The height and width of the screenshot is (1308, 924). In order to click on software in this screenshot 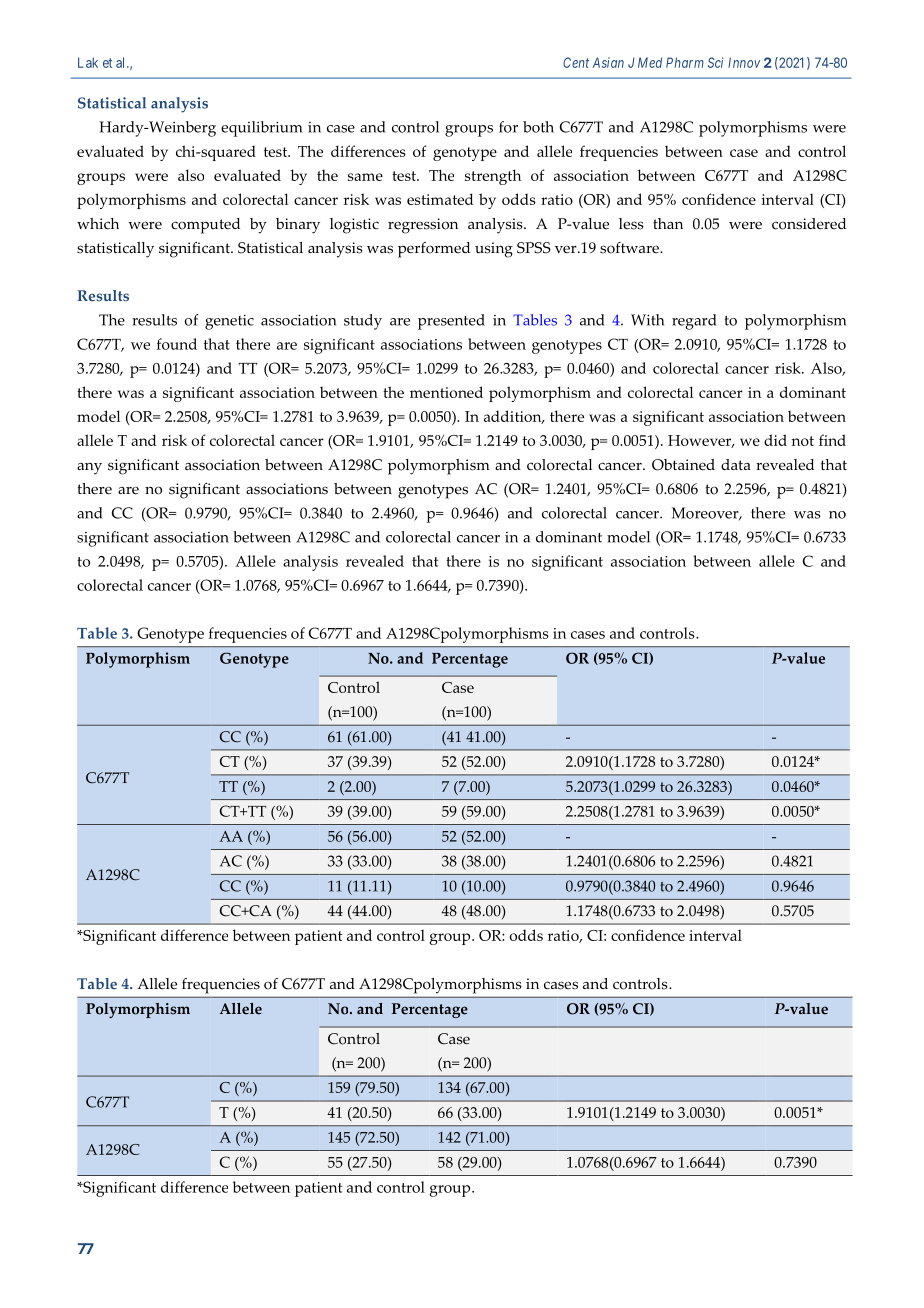, I will do `click(630, 248)`.
